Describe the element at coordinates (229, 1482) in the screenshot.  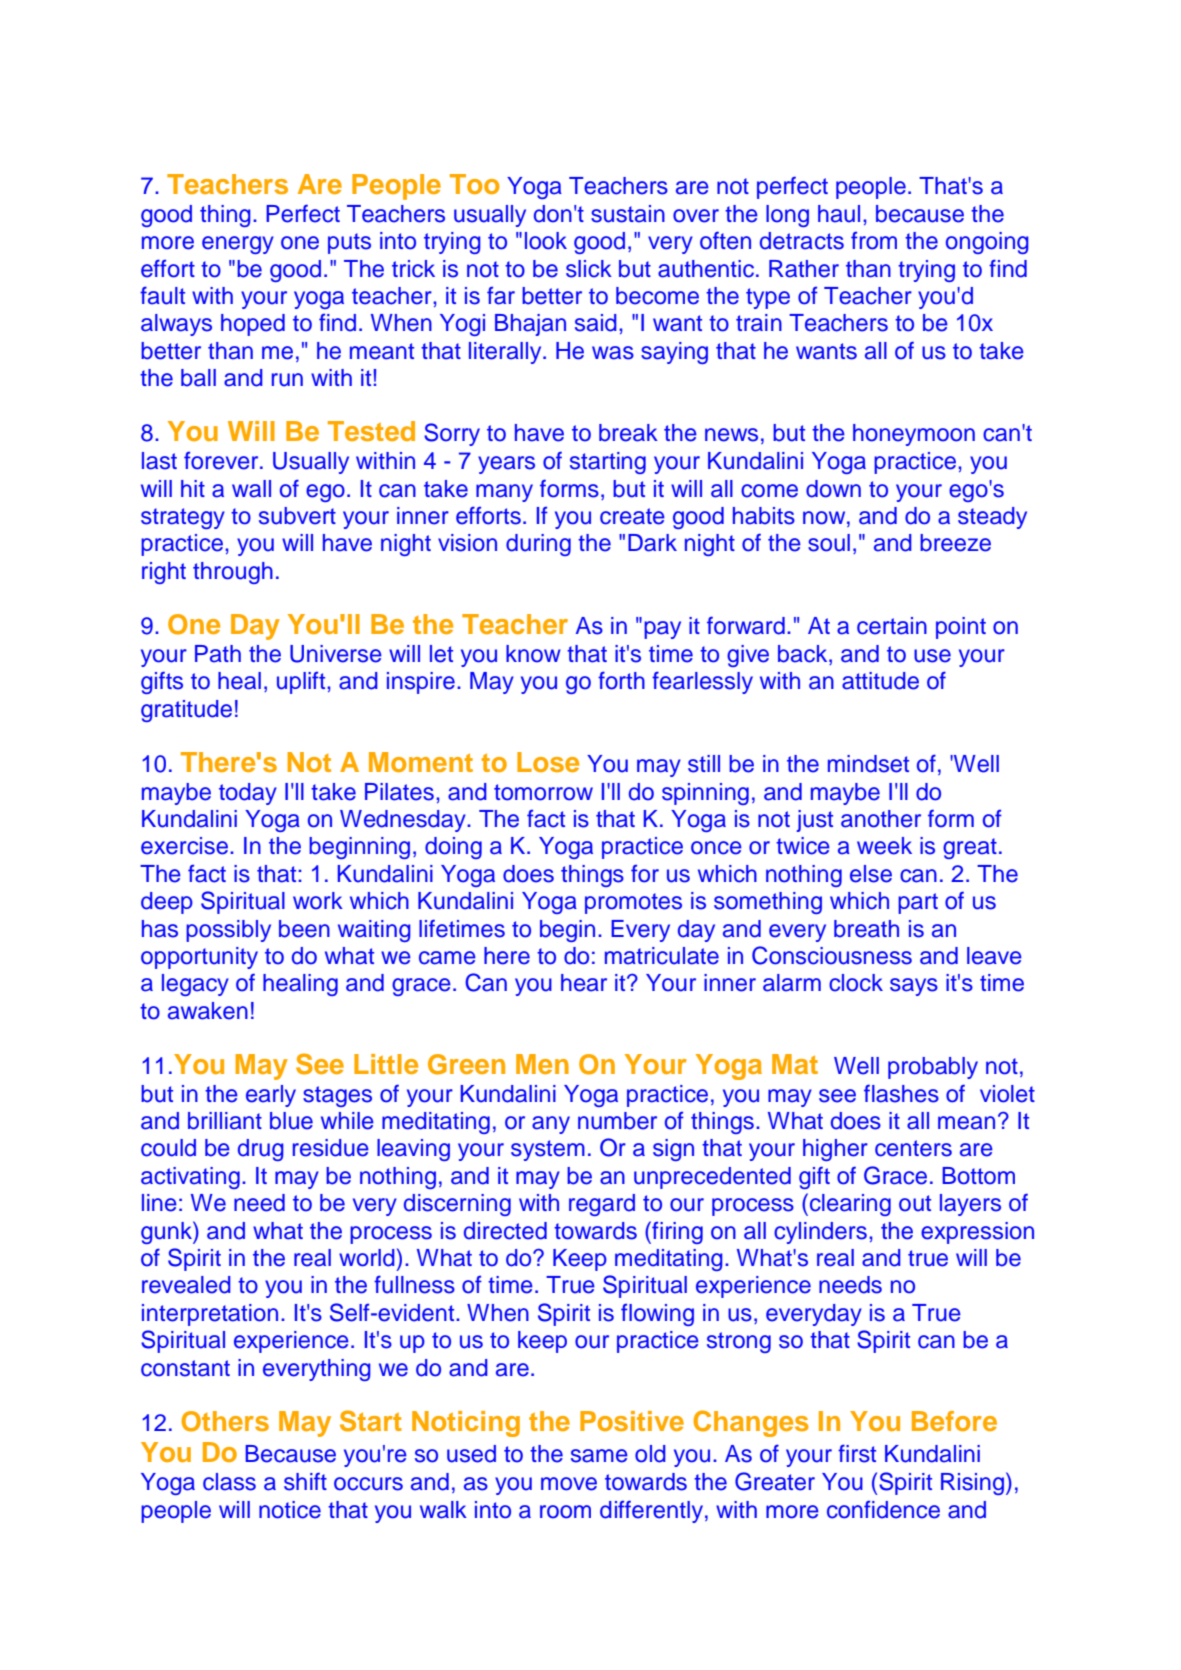
I see `class` at that location.
